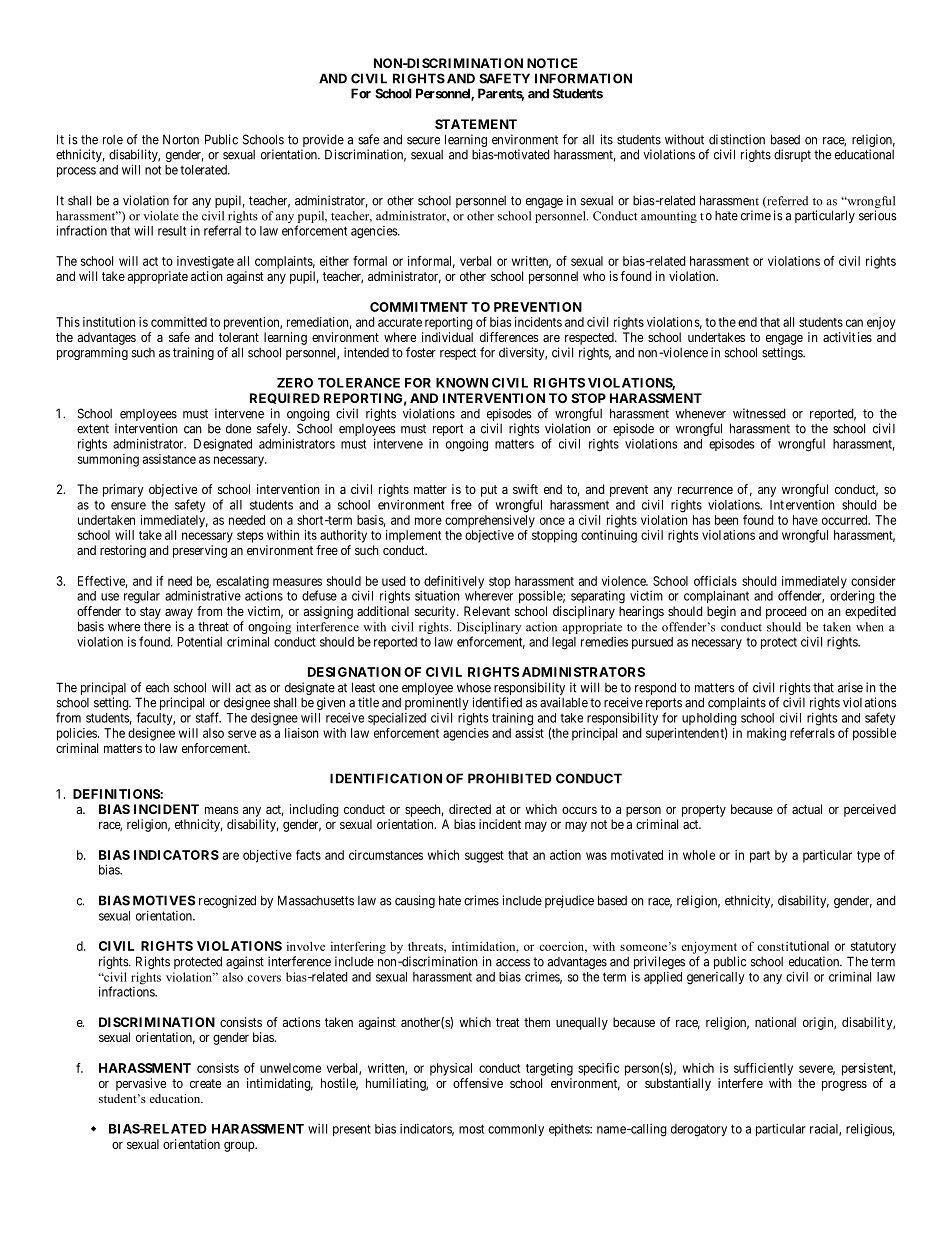 The width and height of the image is (952, 1233). What do you see at coordinates (141, 1084) in the image?
I see `pervasive` at bounding box center [141, 1084].
